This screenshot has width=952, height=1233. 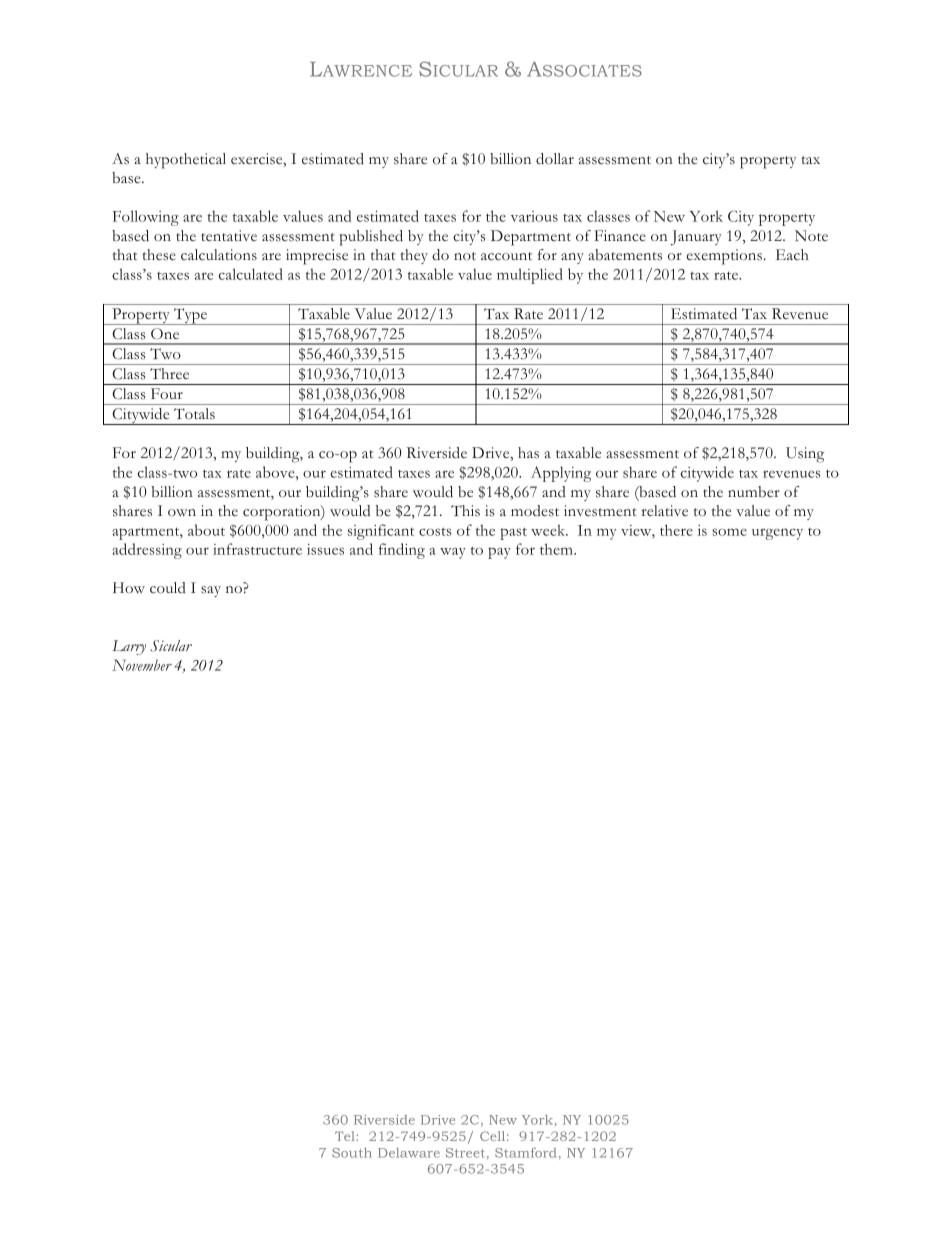 What do you see at coordinates (186, 161) in the screenshot?
I see `hypothetical` at bounding box center [186, 161].
